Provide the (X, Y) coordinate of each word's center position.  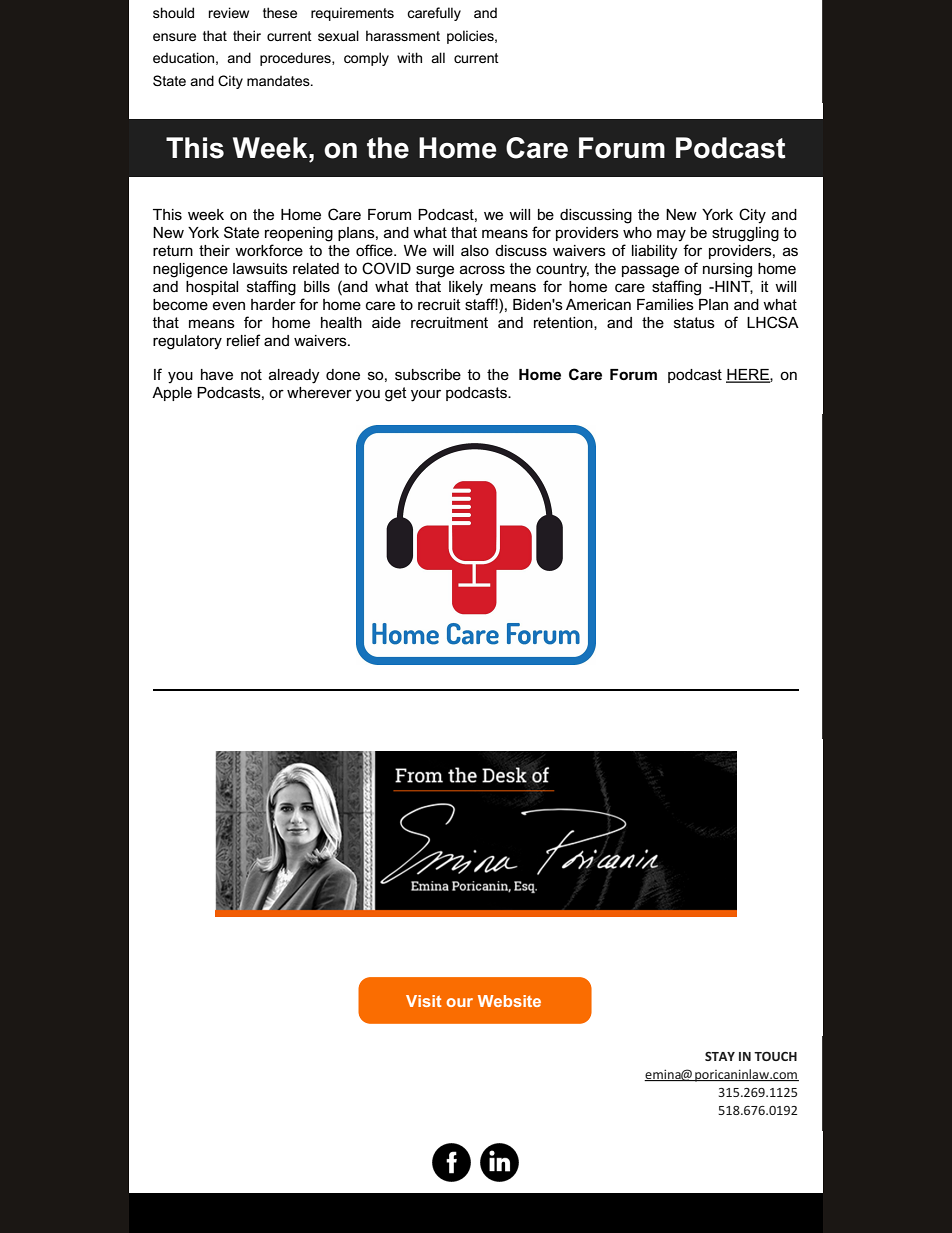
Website (509, 1001)
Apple (172, 394)
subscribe (428, 374)
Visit (423, 1001)
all (438, 57)
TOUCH (775, 1056)
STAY (720, 1056)
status (694, 322)
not (251, 374)
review (229, 12)
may (671, 235)
